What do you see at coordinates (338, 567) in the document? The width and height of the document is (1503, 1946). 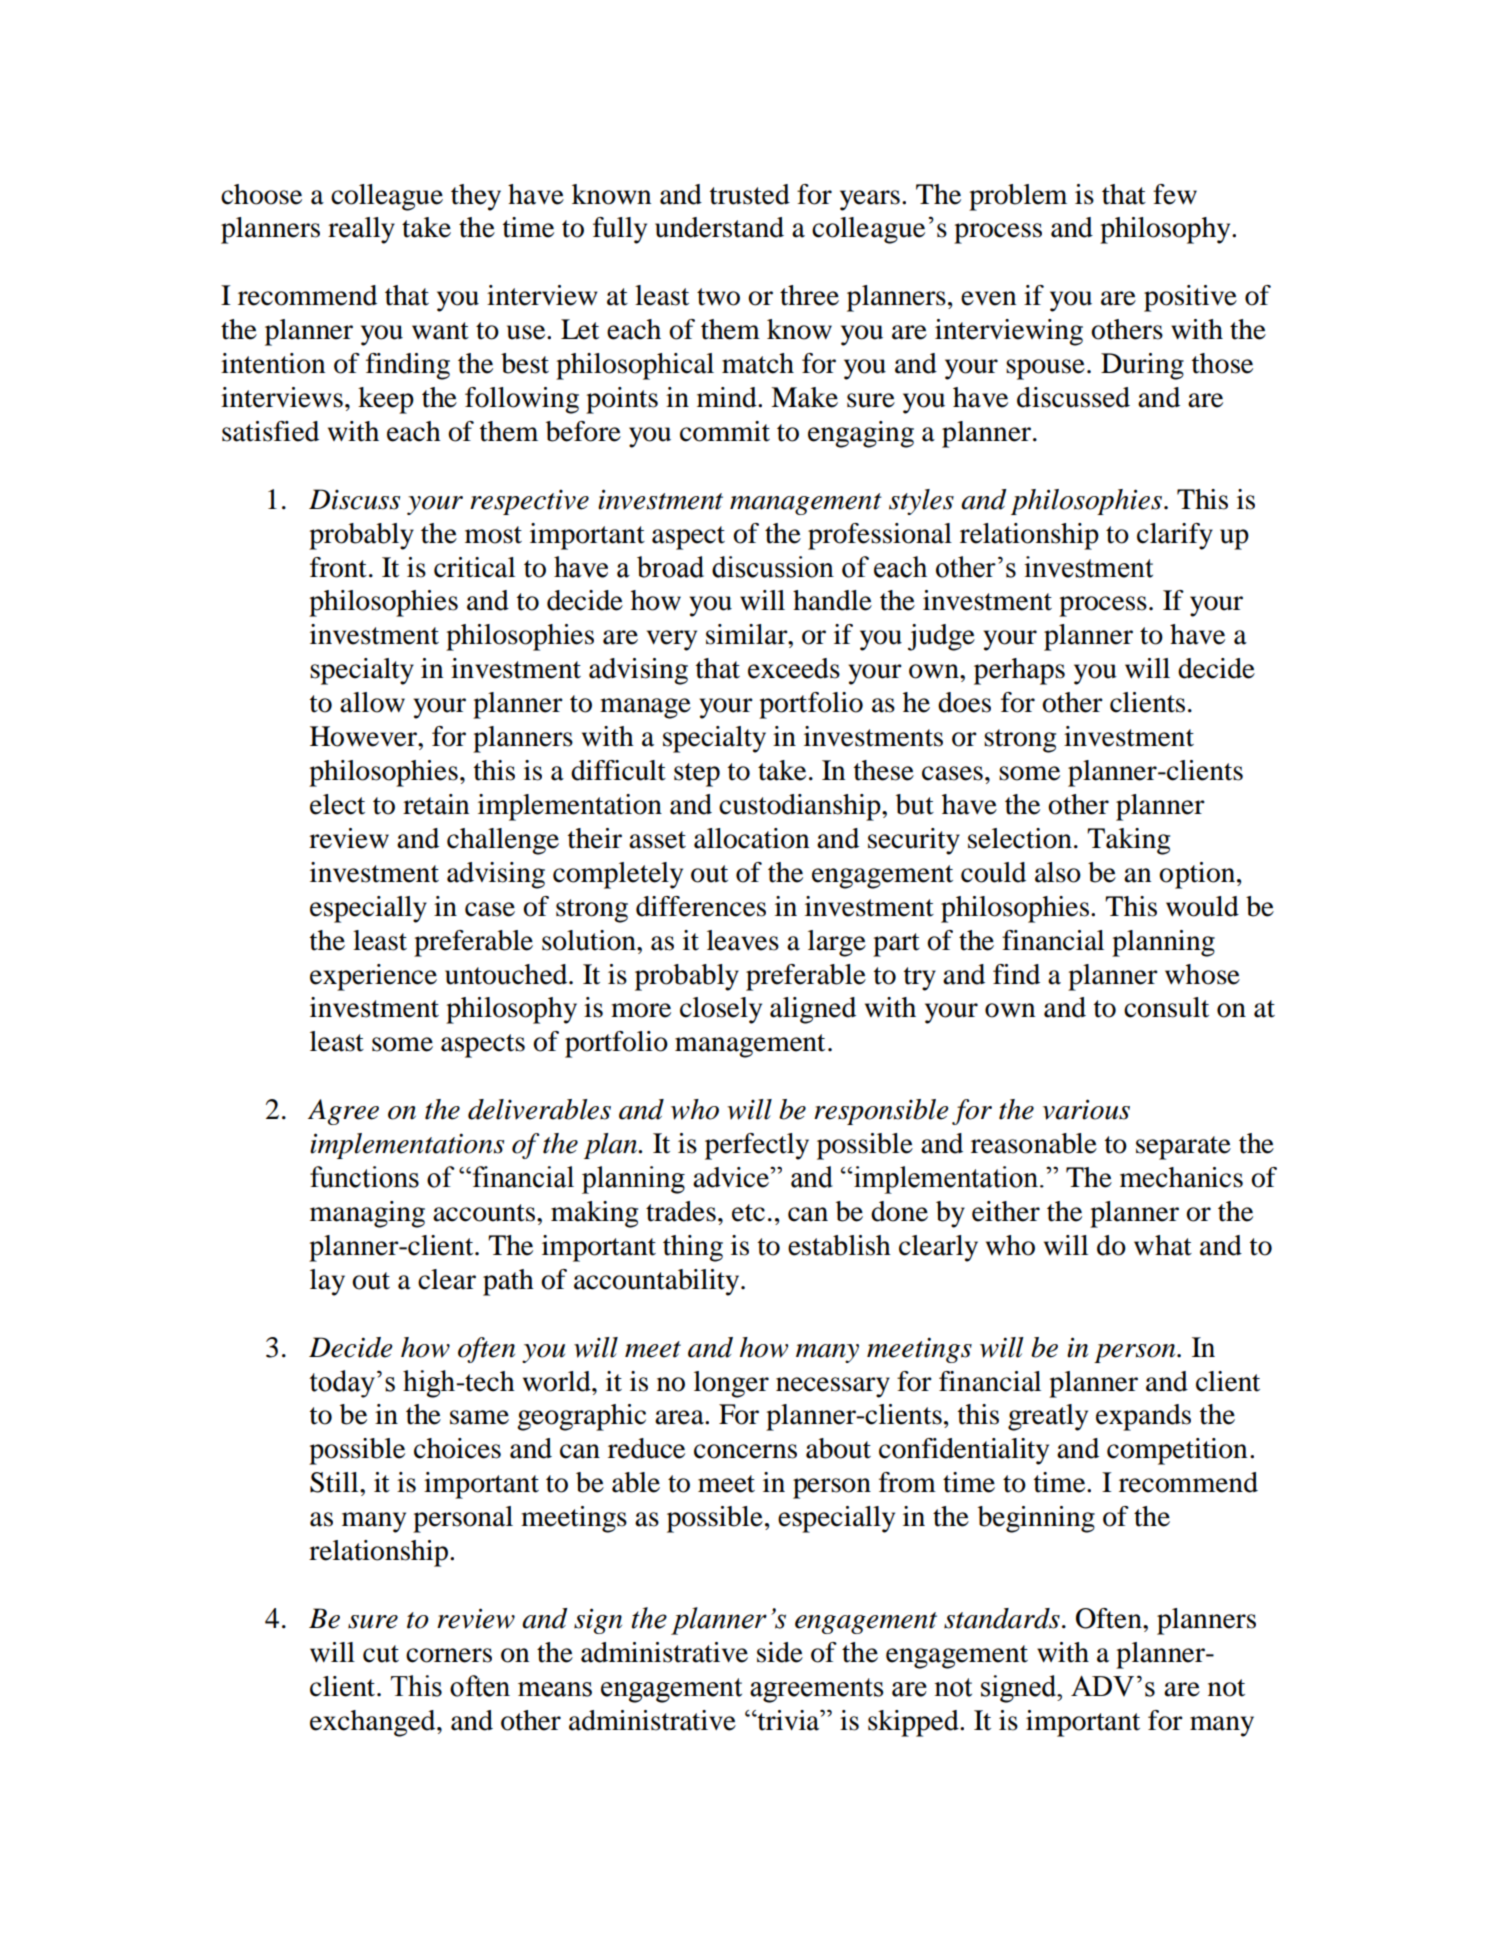 I see `front` at bounding box center [338, 567].
